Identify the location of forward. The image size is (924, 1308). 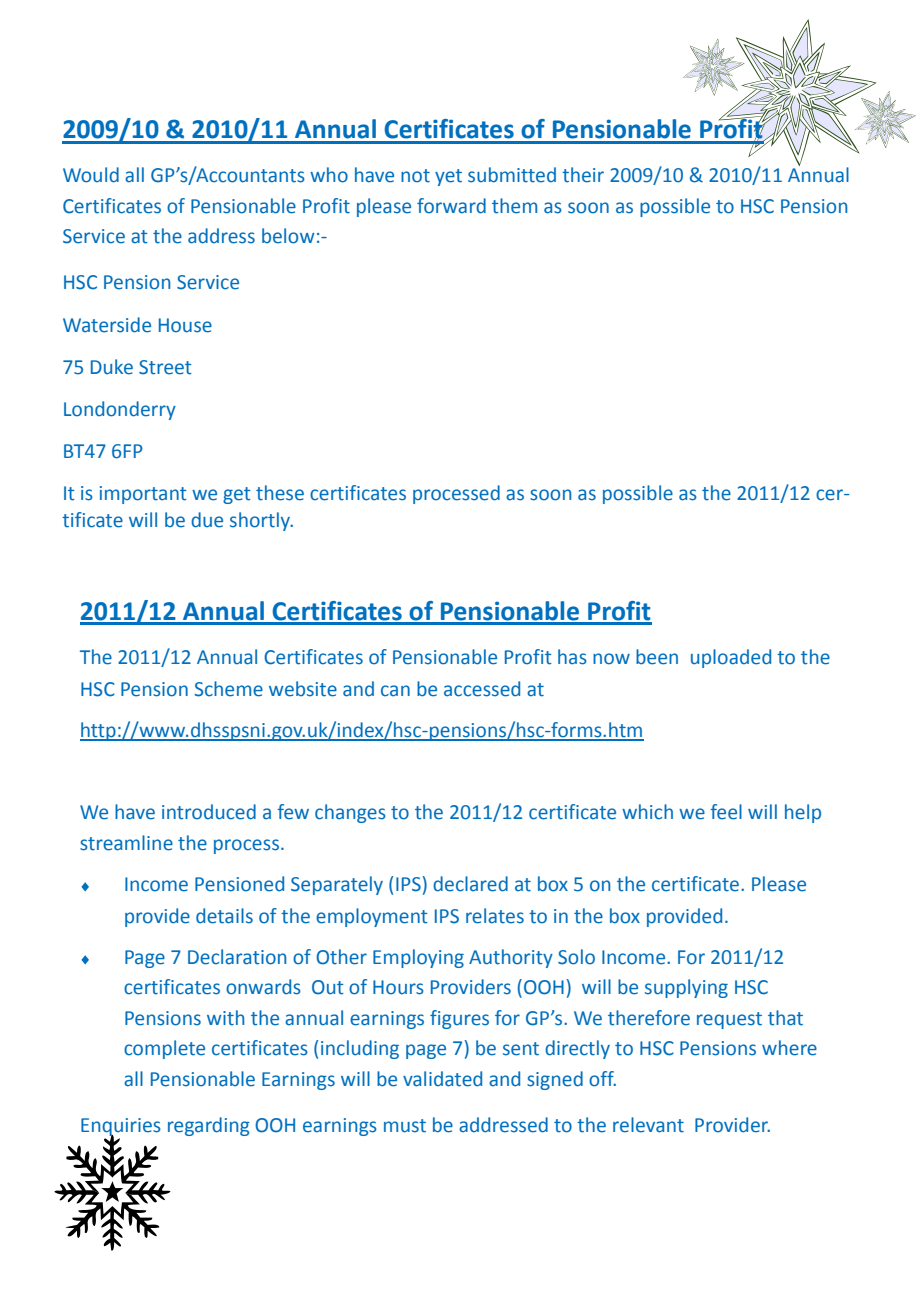
(451, 206).
